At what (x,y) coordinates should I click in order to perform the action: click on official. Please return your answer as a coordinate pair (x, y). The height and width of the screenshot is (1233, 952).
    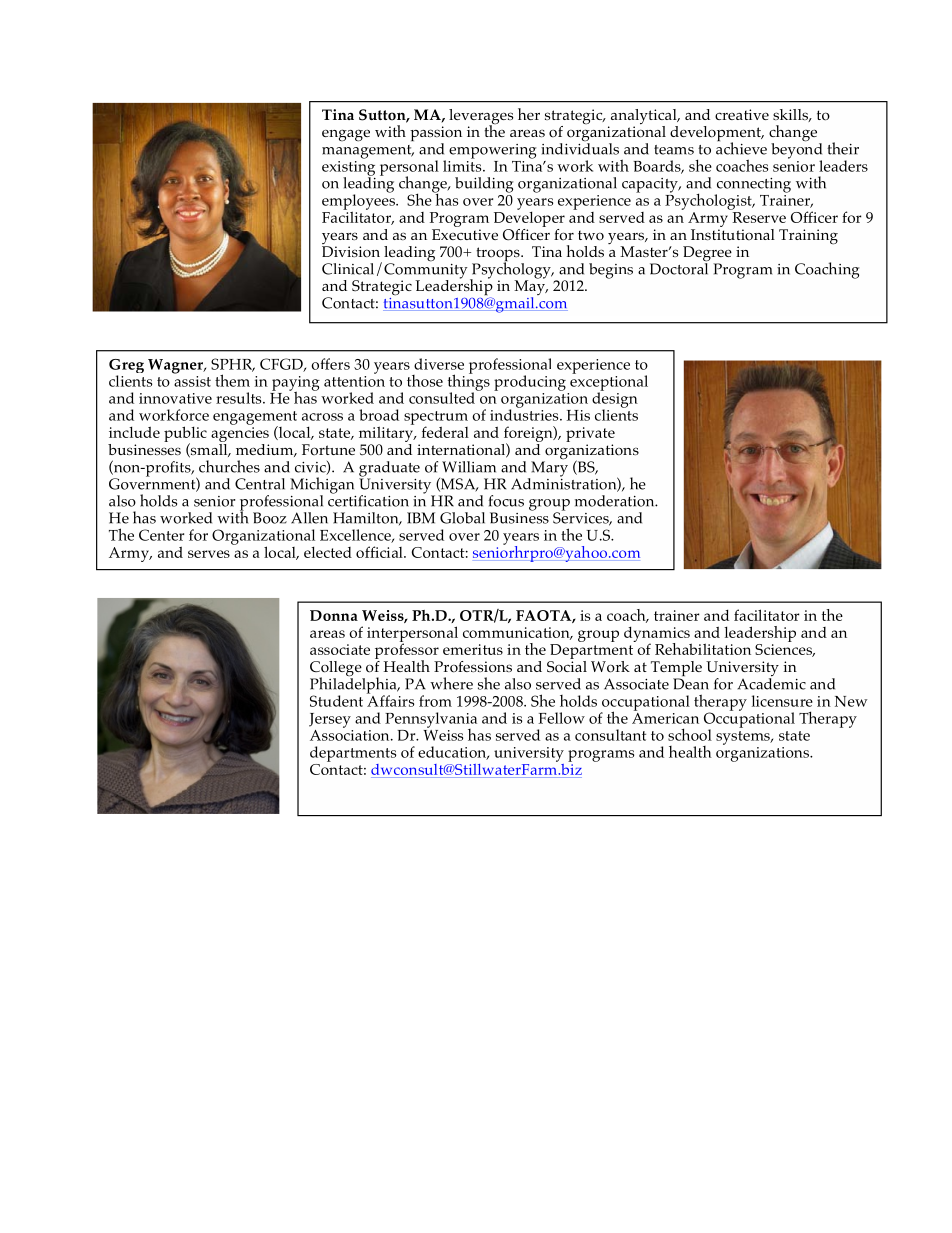
    Looking at the image, I should click on (380, 552).
